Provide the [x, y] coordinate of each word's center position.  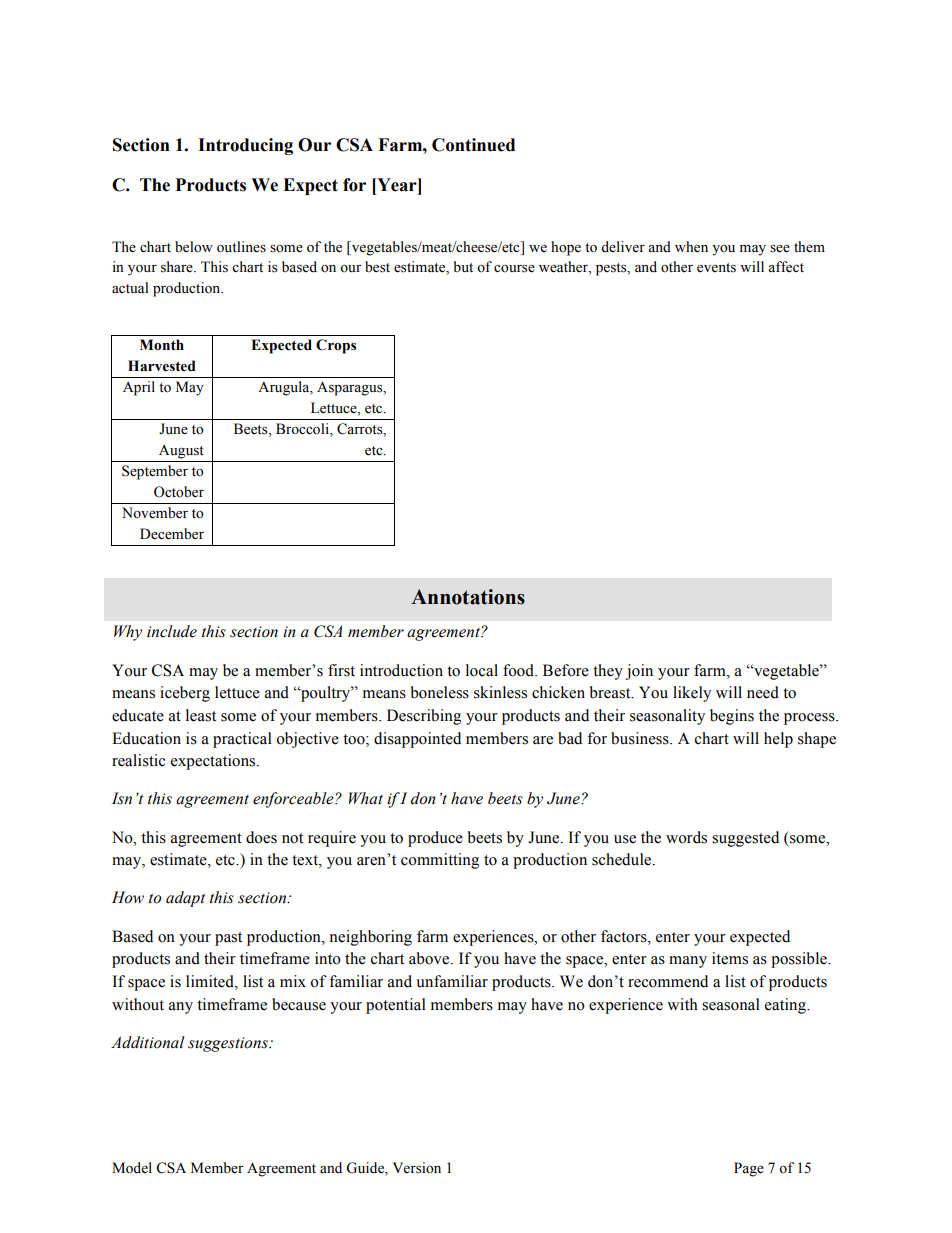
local [482, 670]
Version [417, 1168]
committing [440, 861]
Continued [473, 145]
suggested [745, 839]
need [763, 692]
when [691, 247]
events [716, 268]
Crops [336, 346]
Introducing [245, 146]
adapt [185, 899]
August [181, 452]
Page [749, 1169]
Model [132, 1168]
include [172, 631]
